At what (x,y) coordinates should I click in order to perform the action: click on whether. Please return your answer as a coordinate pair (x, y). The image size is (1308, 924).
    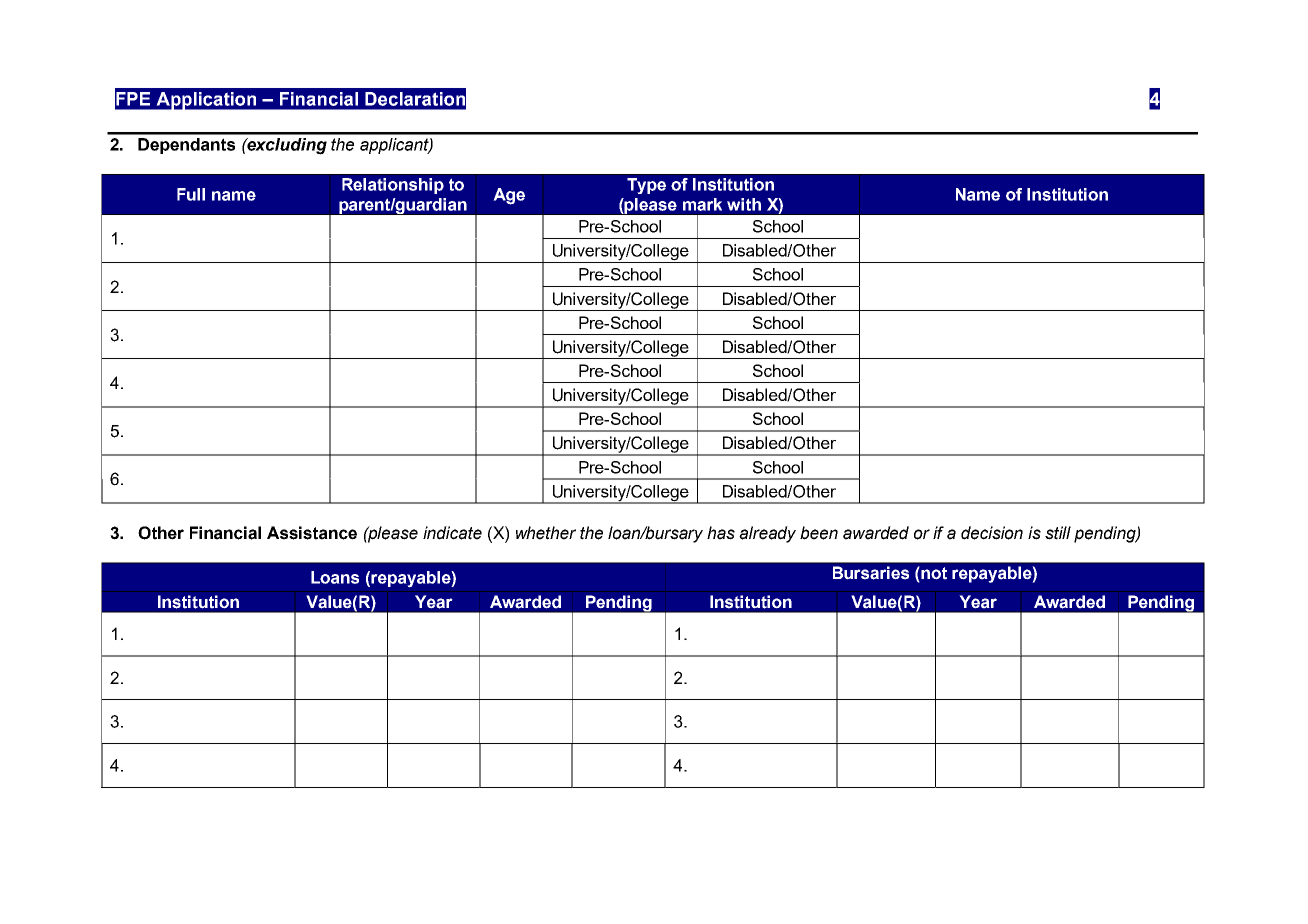
    Looking at the image, I should click on (546, 533).
